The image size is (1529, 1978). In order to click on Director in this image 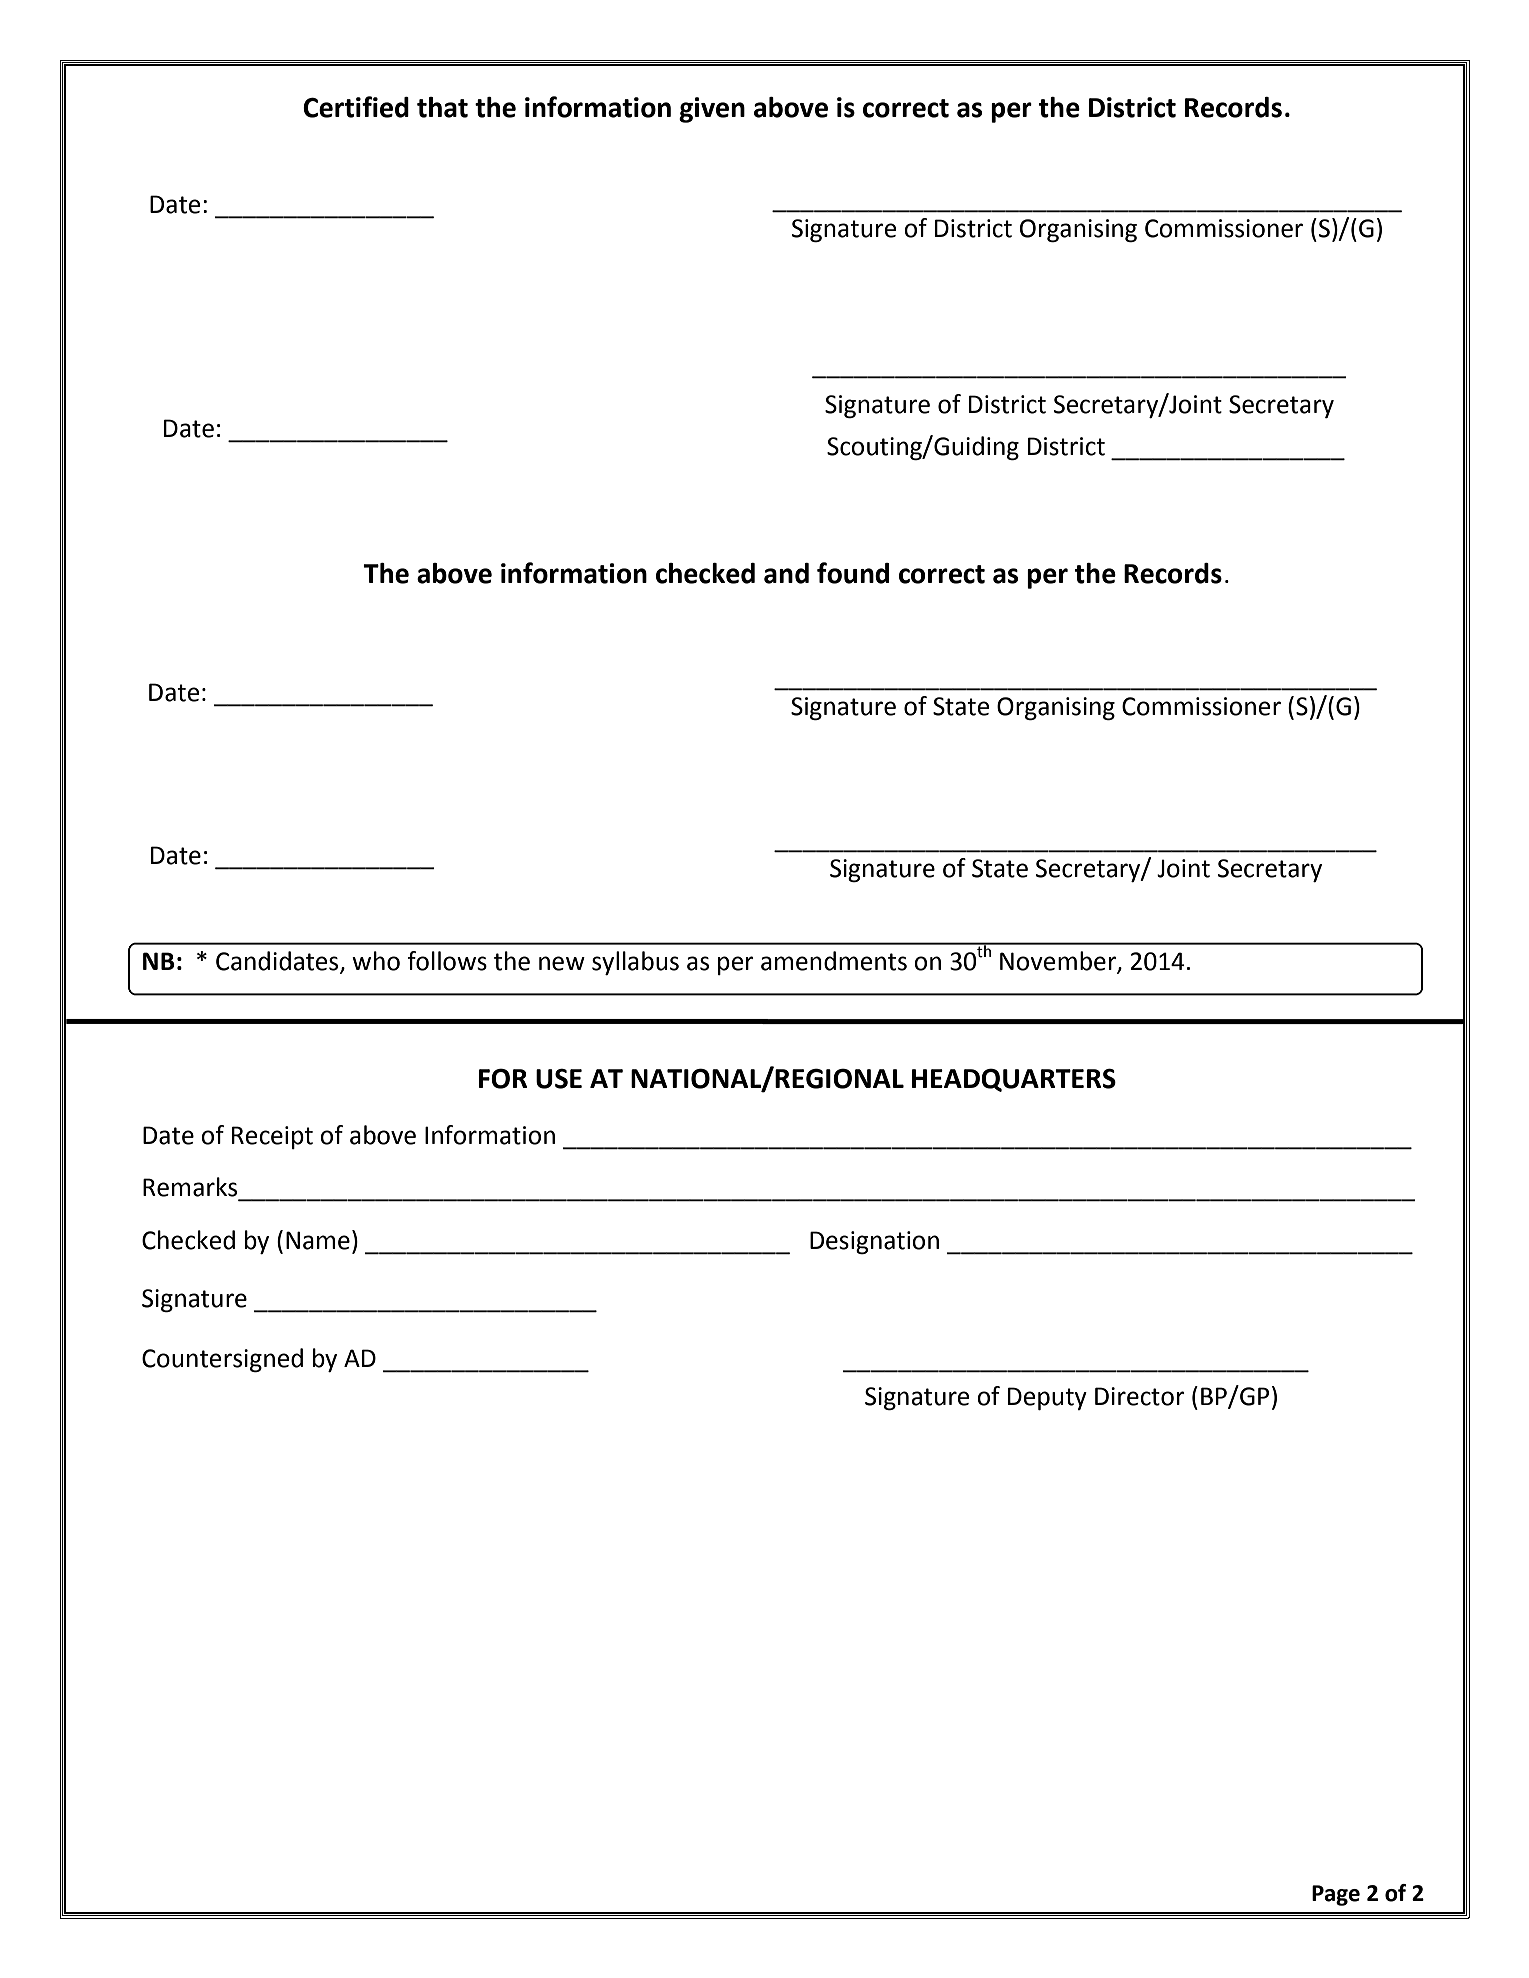, I will do `click(1140, 1396)`.
